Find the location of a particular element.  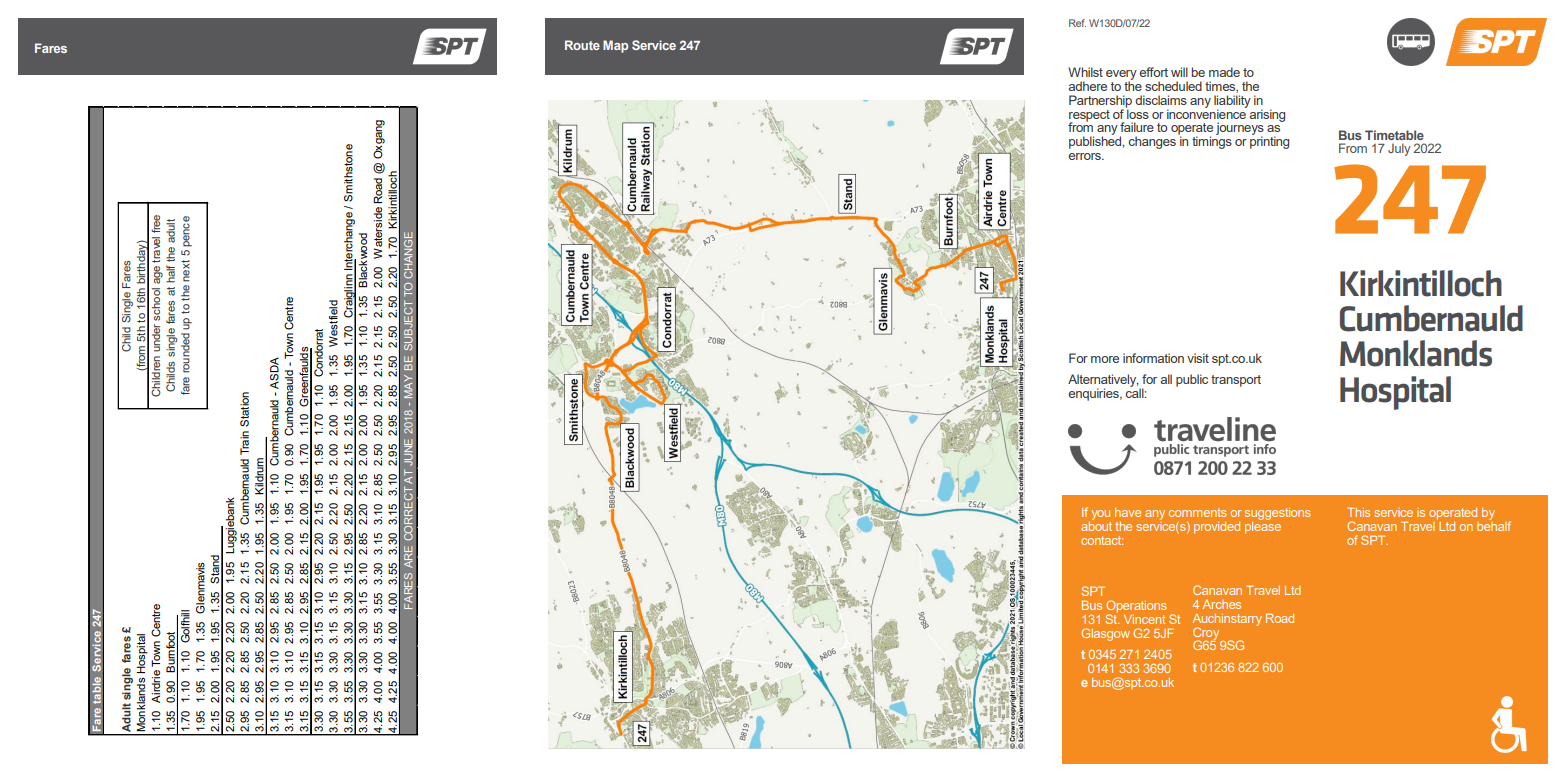

made is located at coordinates (1224, 72).
